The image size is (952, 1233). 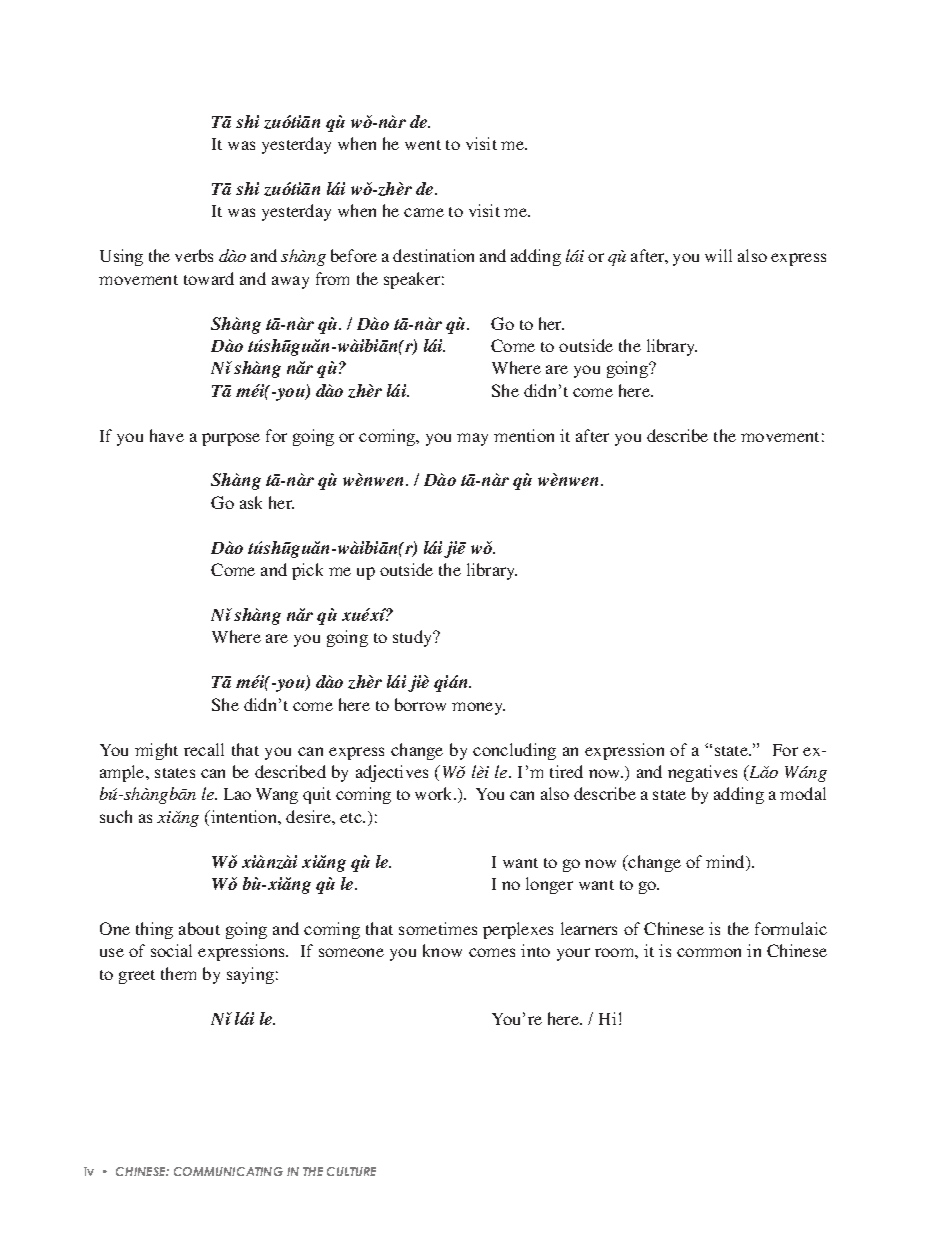 I want to click on went, so click(x=423, y=145).
